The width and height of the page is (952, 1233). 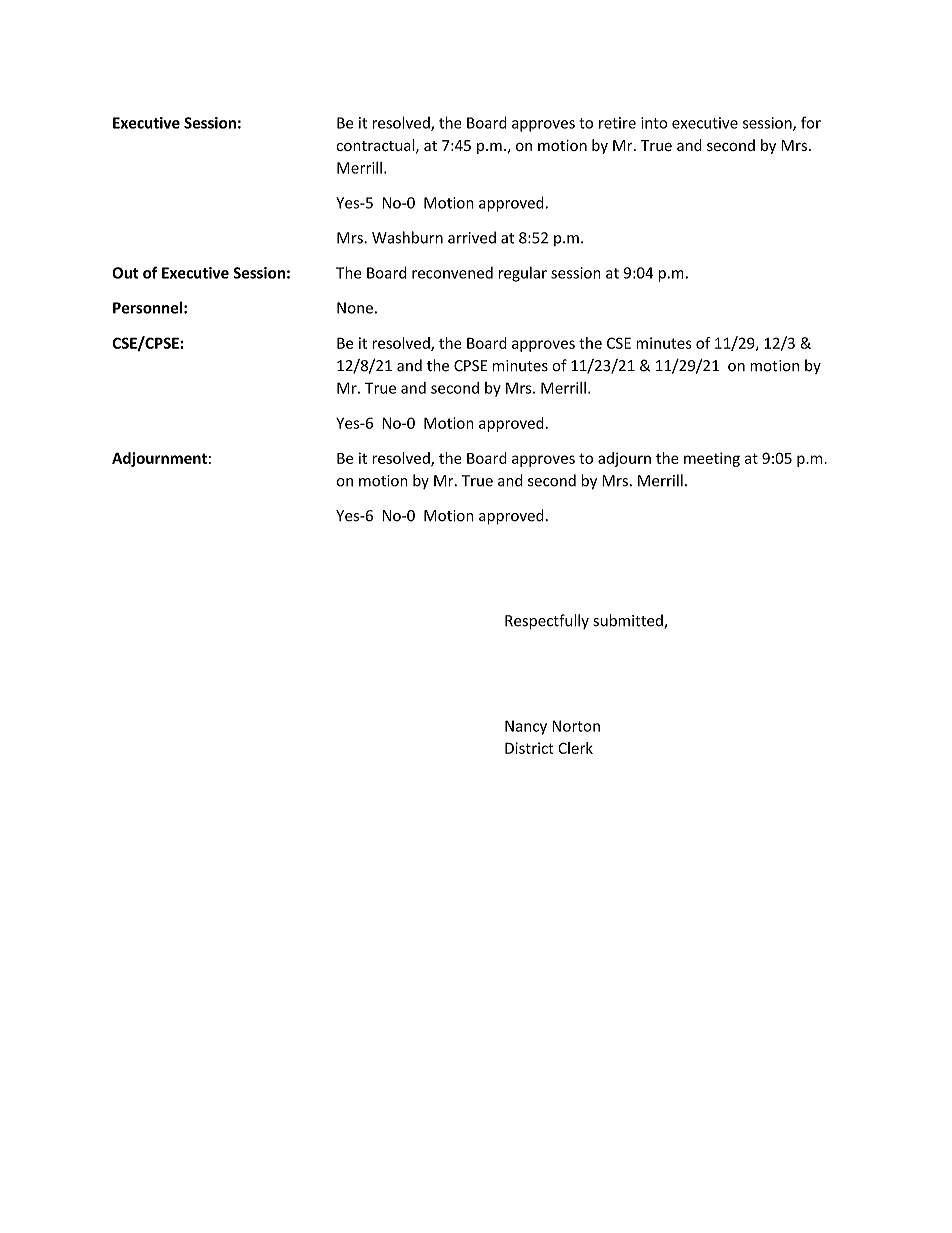 I want to click on Nancy, so click(x=526, y=727).
